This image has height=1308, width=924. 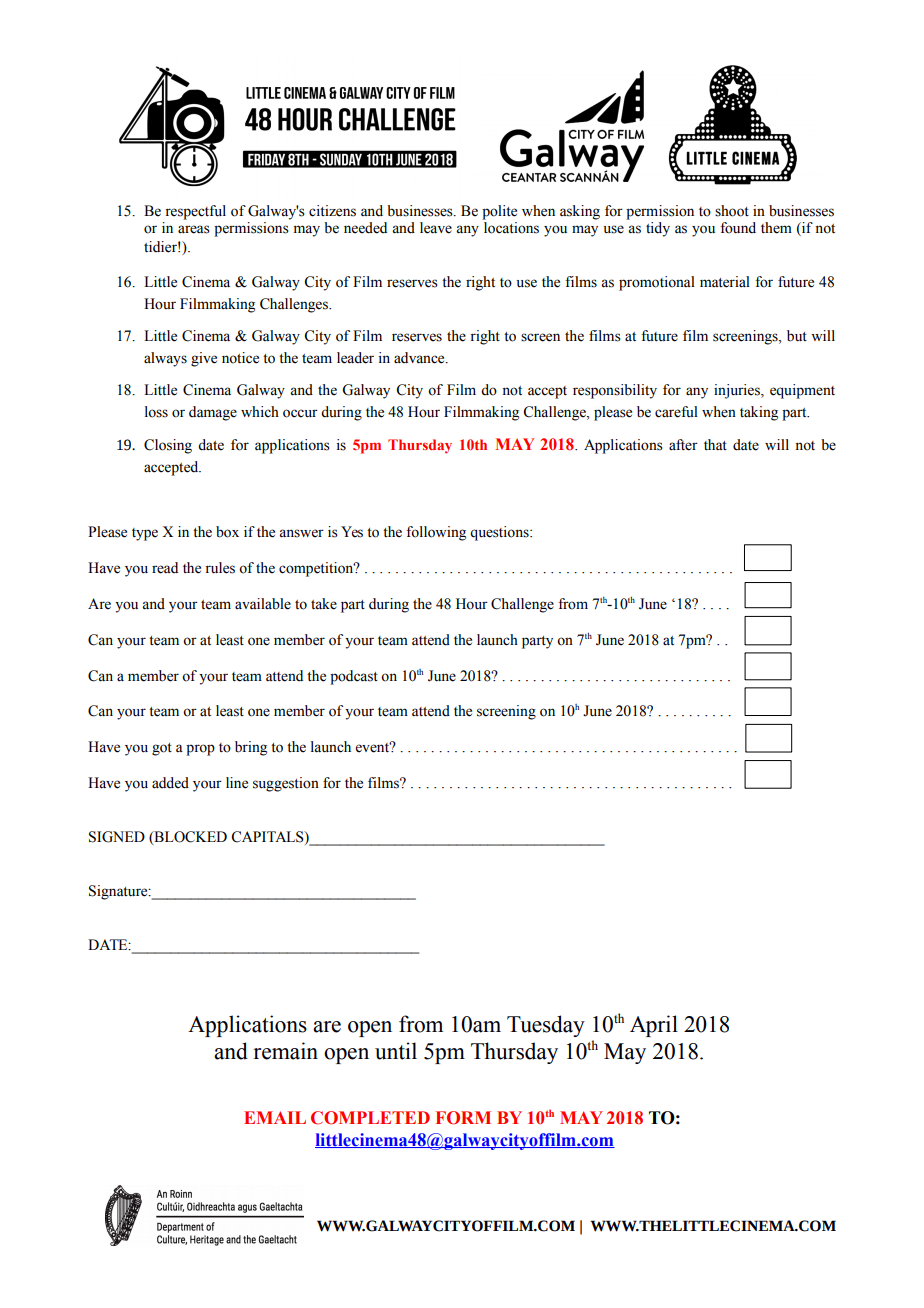 What do you see at coordinates (275, 1117) in the image?
I see `EMAIL` at bounding box center [275, 1117].
